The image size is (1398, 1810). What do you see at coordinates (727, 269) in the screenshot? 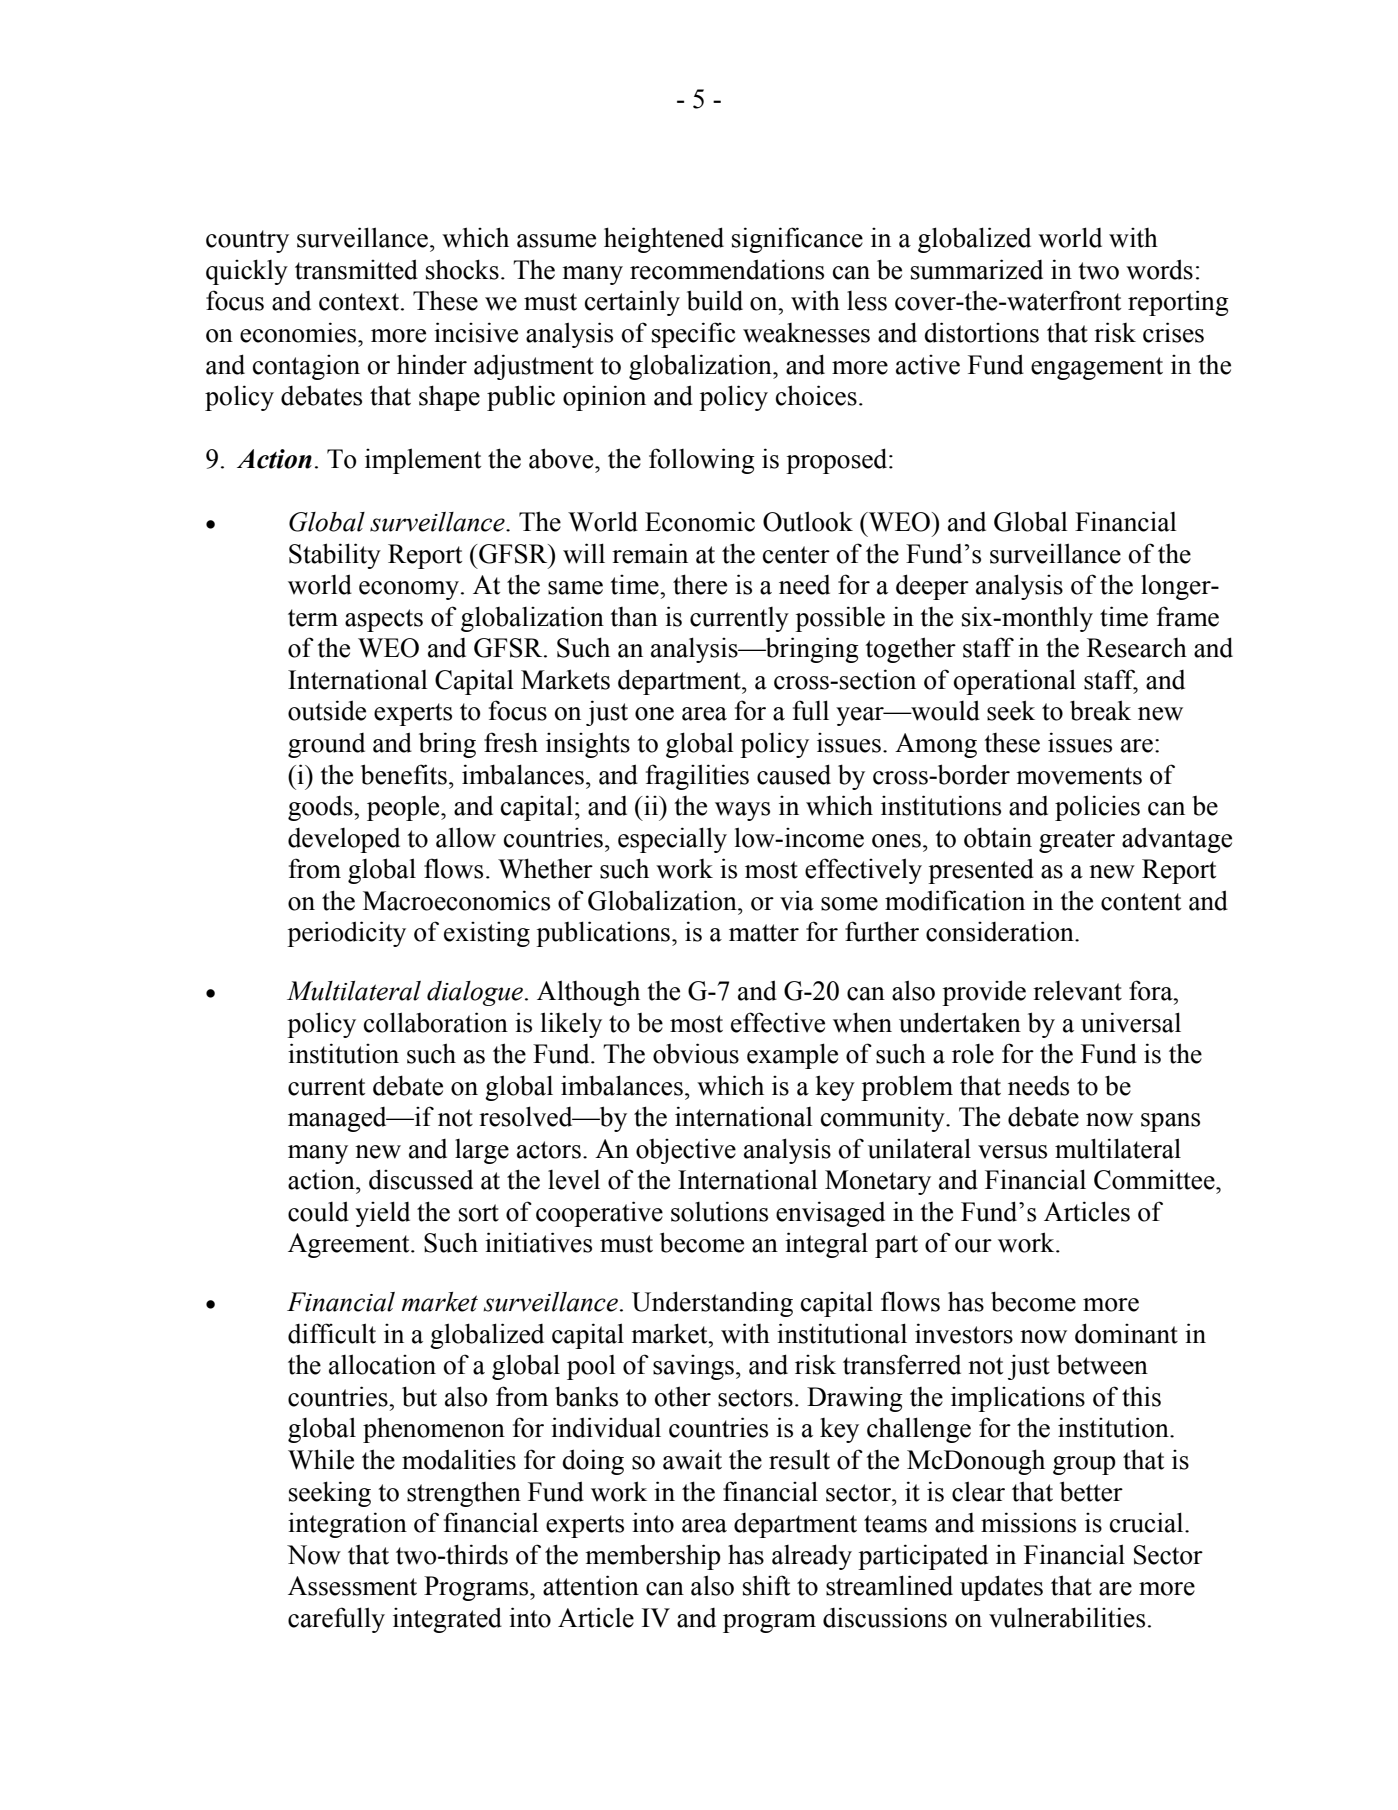
I see `recommendations` at bounding box center [727, 269].
